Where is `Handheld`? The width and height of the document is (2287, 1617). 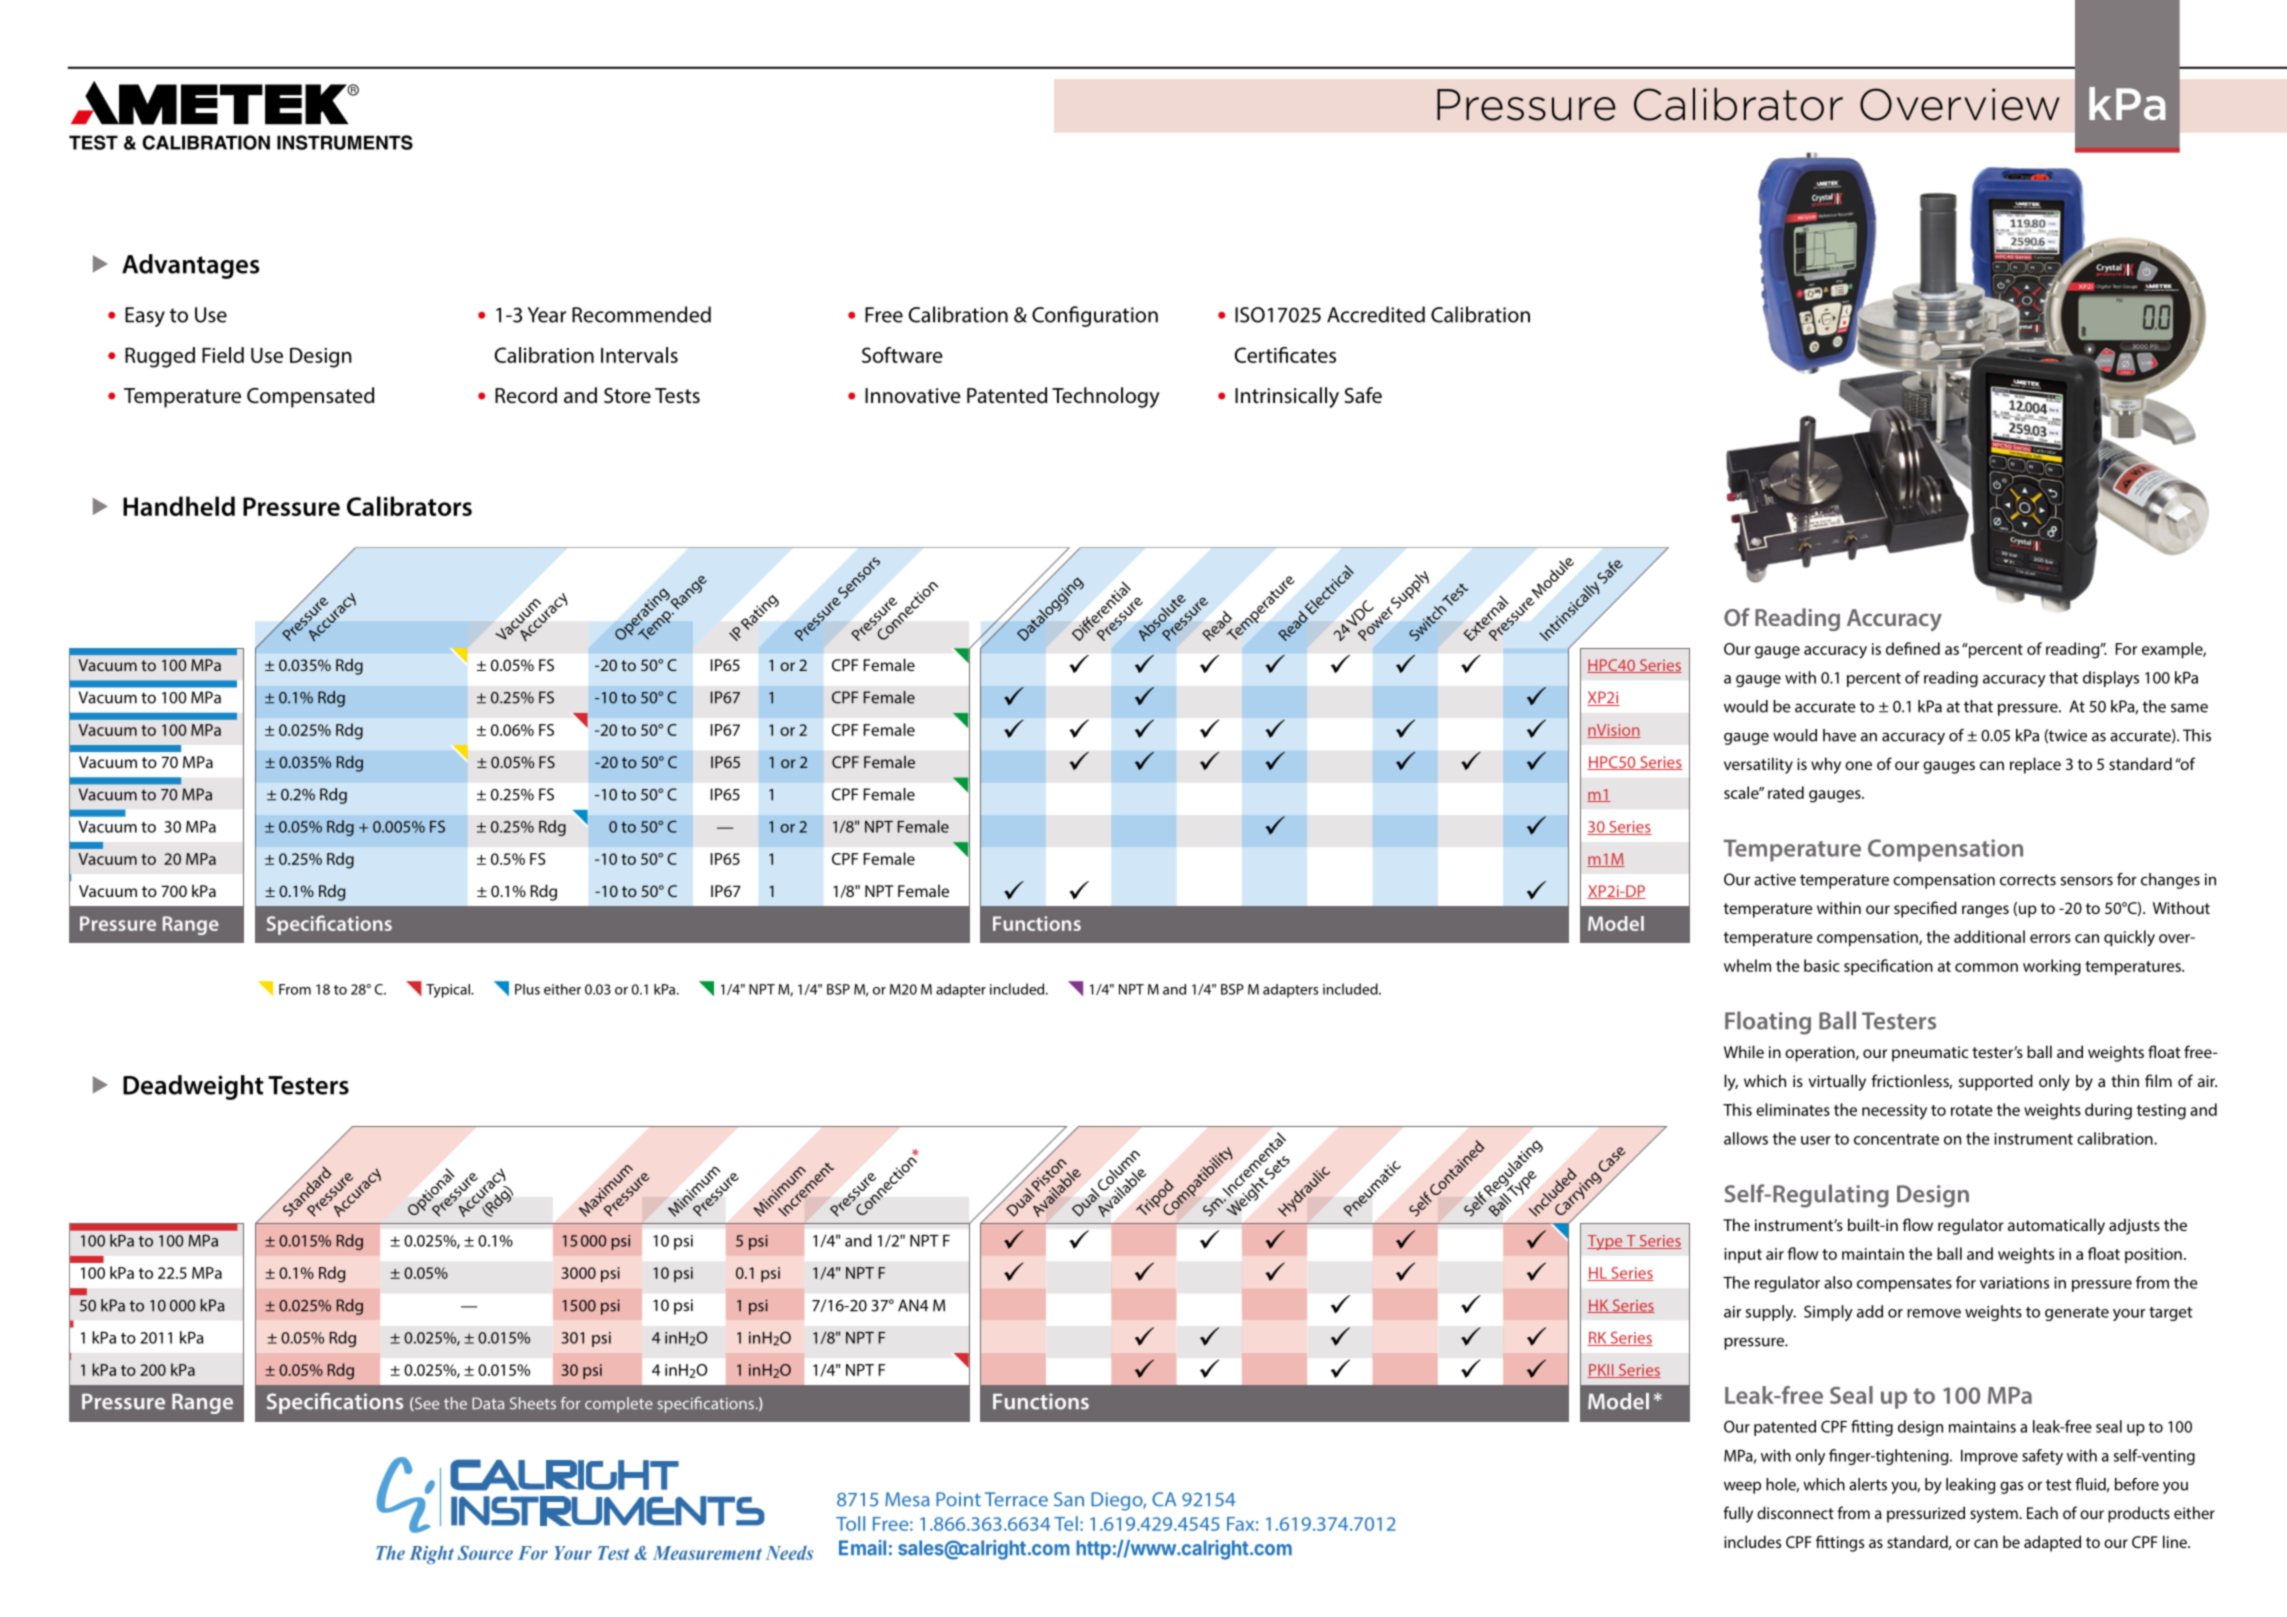 Handheld is located at coordinates (179, 506).
